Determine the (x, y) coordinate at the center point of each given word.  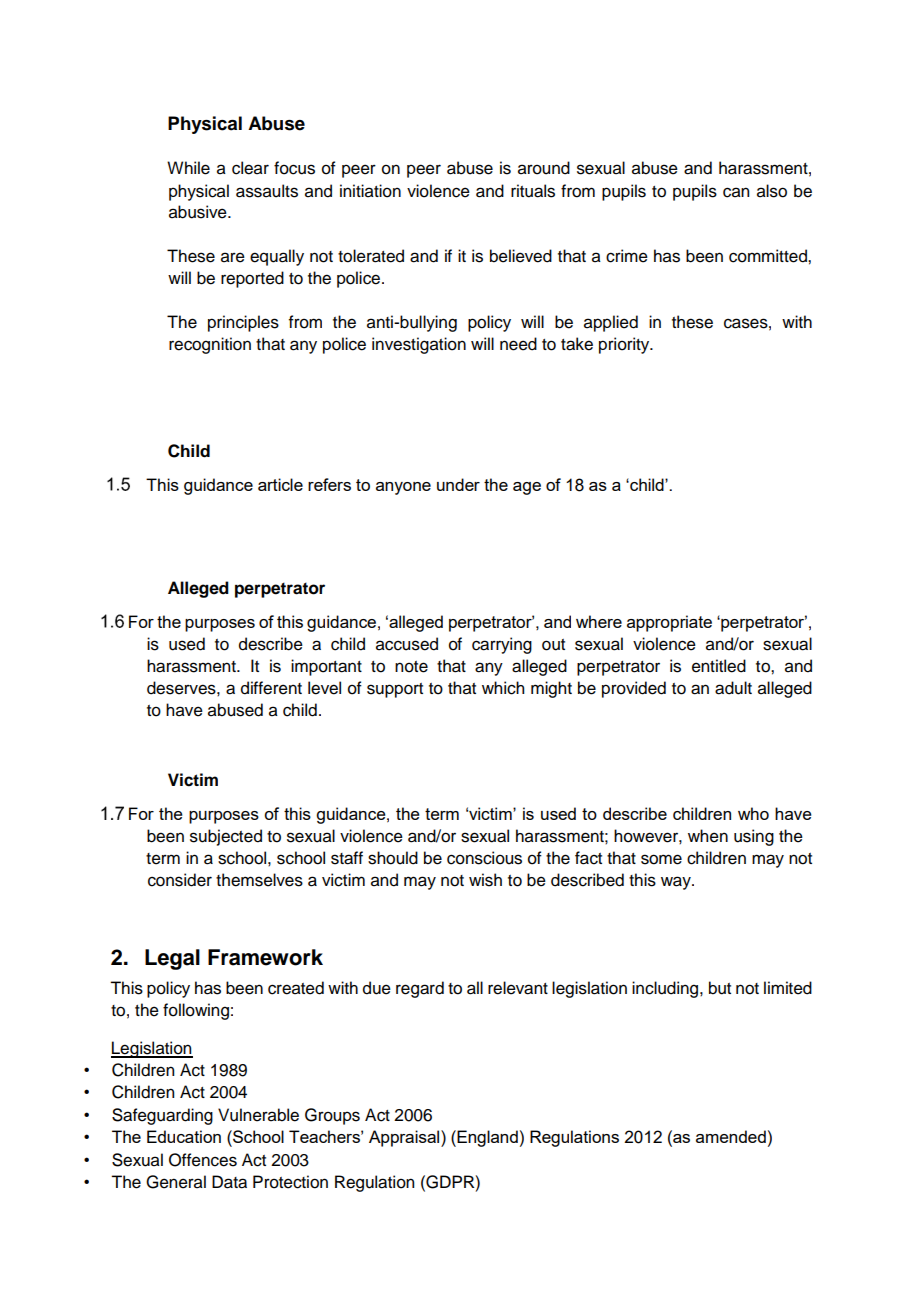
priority (625, 345)
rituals (533, 191)
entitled (719, 666)
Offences (203, 1160)
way (677, 883)
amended (731, 1136)
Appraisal (405, 1138)
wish (485, 880)
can (736, 192)
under (458, 484)
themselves (259, 880)
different (271, 688)
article (280, 484)
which (503, 688)
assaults (267, 191)
